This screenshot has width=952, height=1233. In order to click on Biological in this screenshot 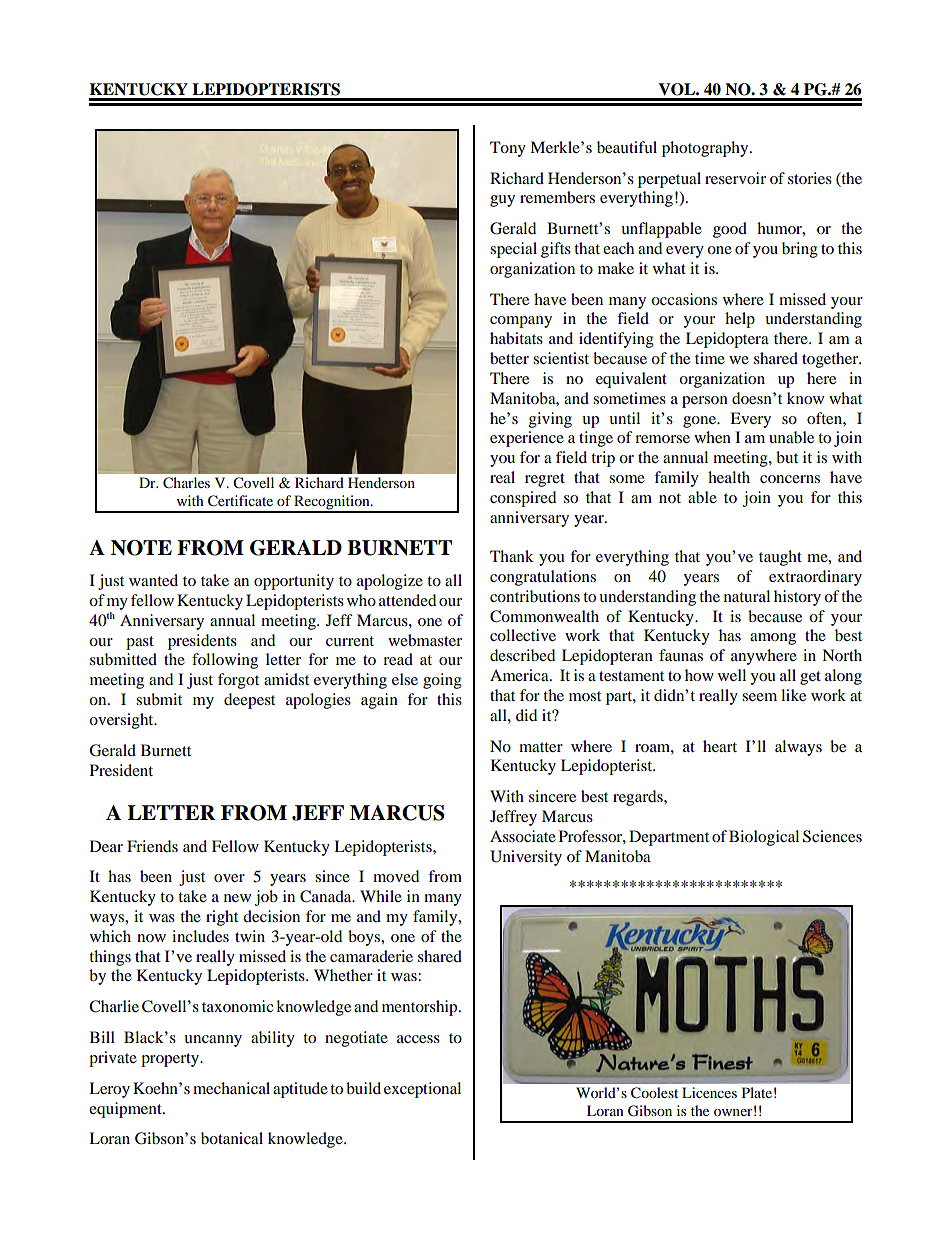, I will do `click(764, 838)`.
